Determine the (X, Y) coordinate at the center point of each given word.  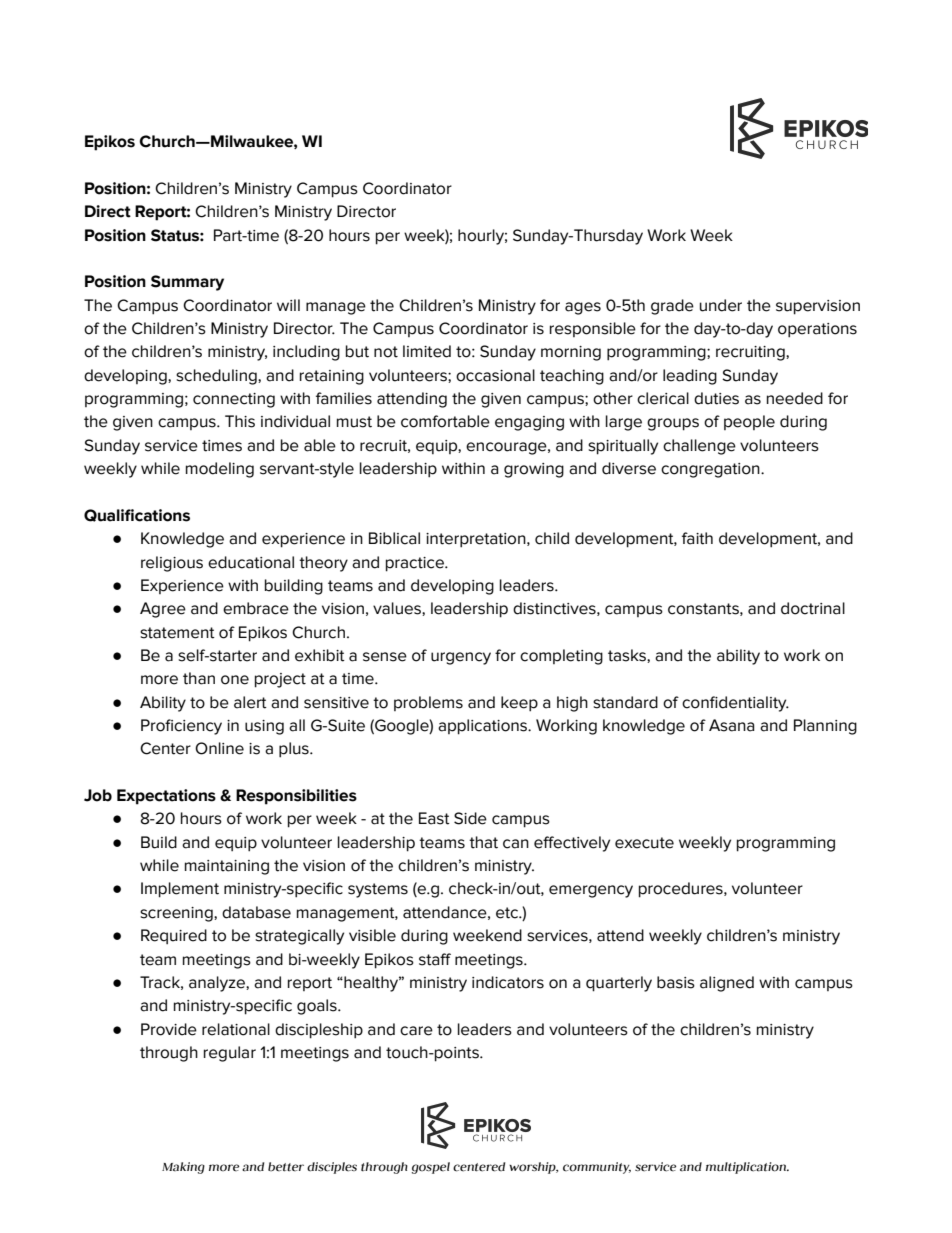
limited (427, 351)
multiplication (747, 1168)
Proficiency (181, 727)
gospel (431, 1168)
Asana (732, 725)
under (721, 305)
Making (183, 1168)
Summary (187, 283)
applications (483, 727)
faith (697, 538)
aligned (727, 984)
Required (174, 936)
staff (435, 959)
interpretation (477, 540)
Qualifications (137, 515)
